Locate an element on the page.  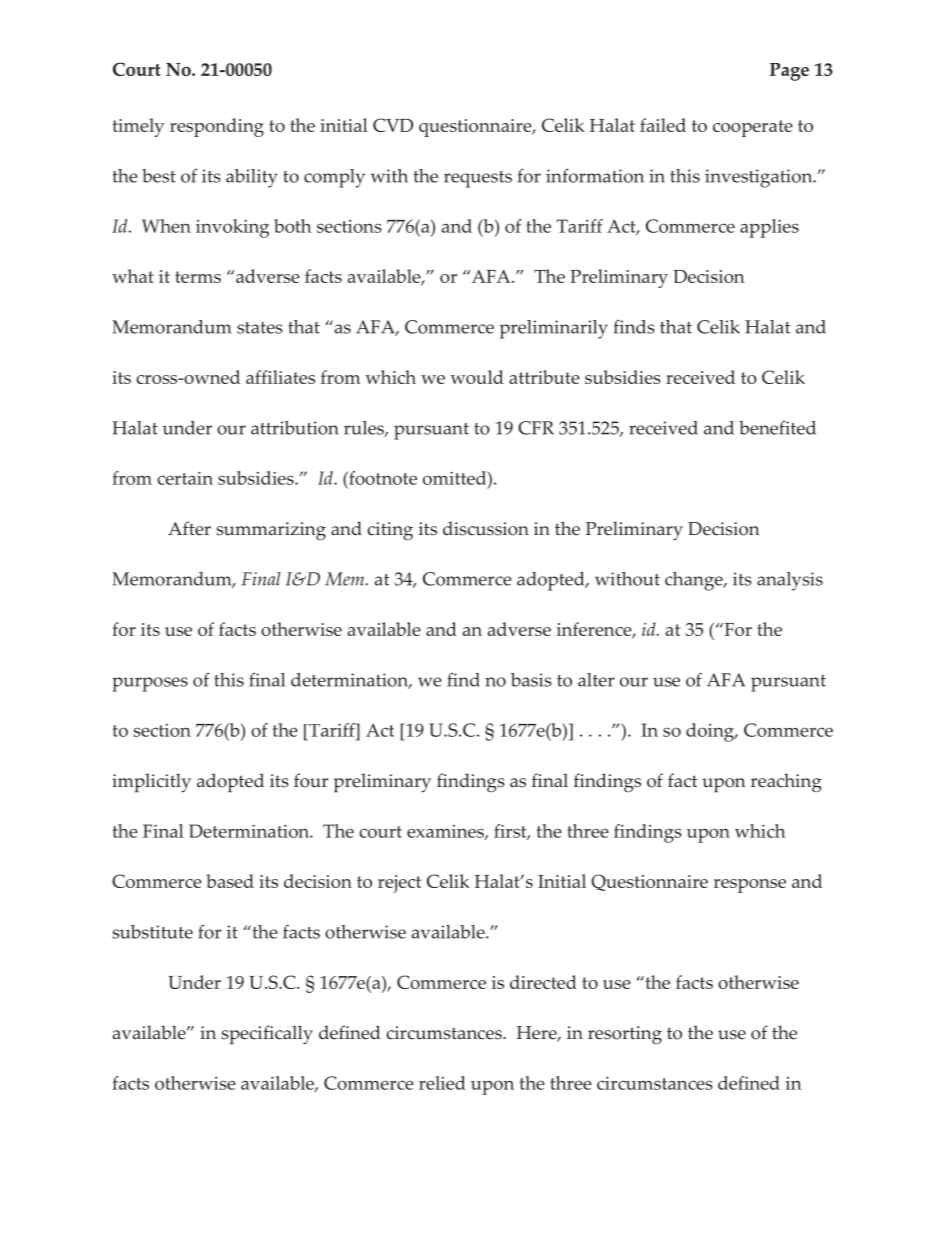
responding is located at coordinates (217, 127).
